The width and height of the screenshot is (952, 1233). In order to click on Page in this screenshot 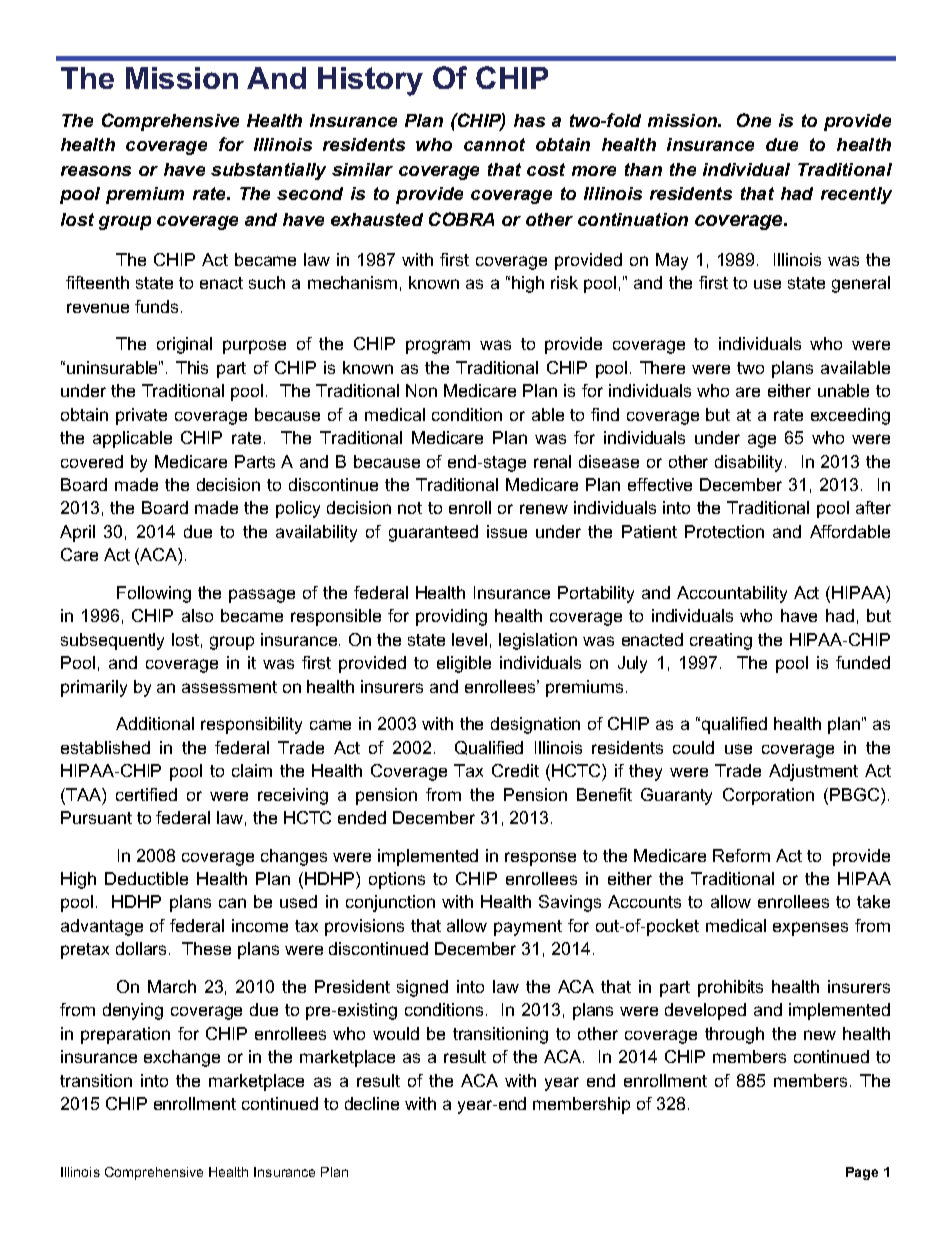, I will do `click(862, 1173)`.
